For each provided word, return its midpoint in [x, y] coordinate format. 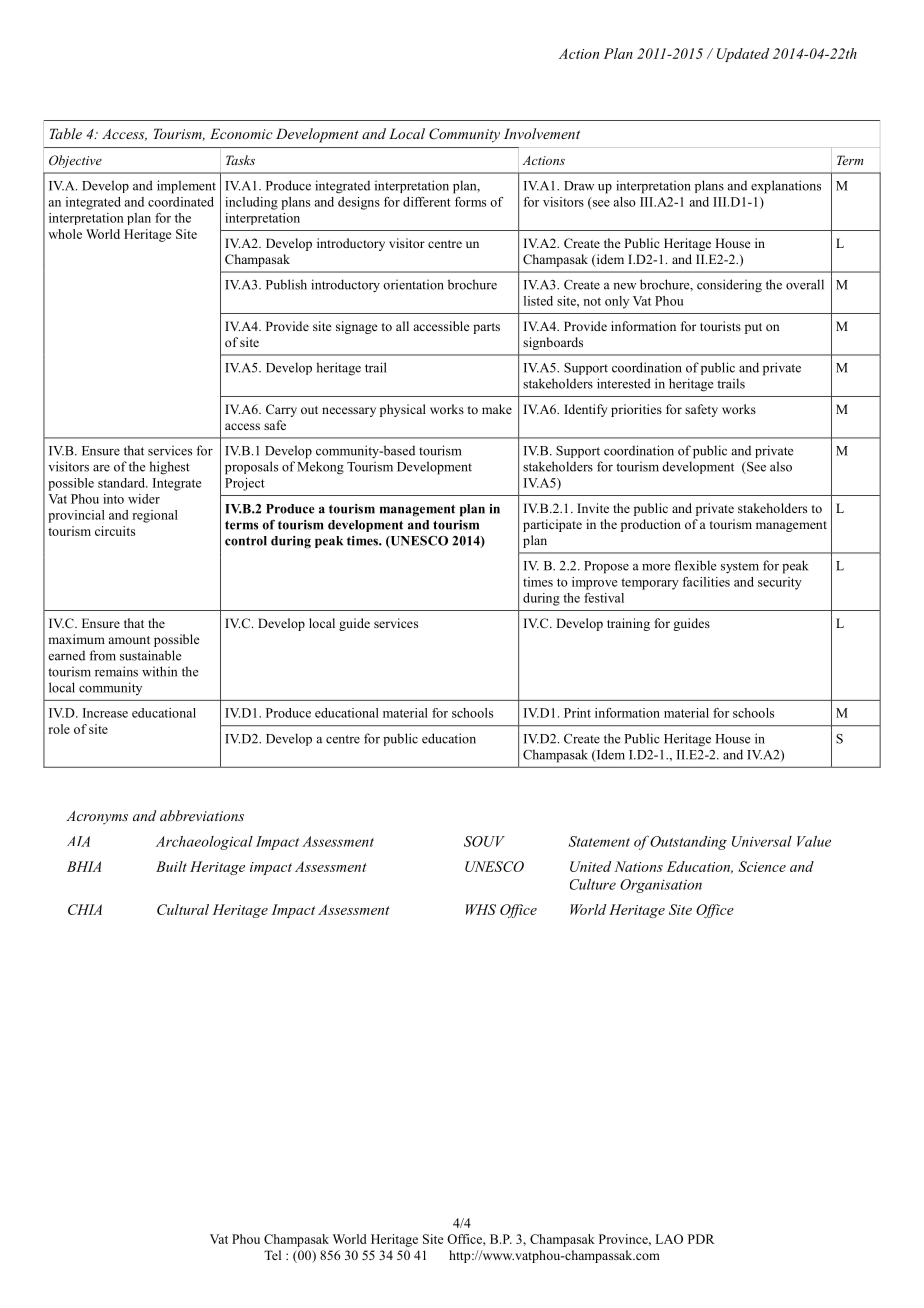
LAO [669, 1239]
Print [577, 713]
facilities [706, 582]
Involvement [542, 133]
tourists [720, 326]
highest [169, 468]
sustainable [150, 655]
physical [403, 410]
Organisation [661, 886]
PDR [701, 1239]
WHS [481, 909]
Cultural [183, 909]
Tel [272, 1255]
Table [66, 133]
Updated [743, 55]
